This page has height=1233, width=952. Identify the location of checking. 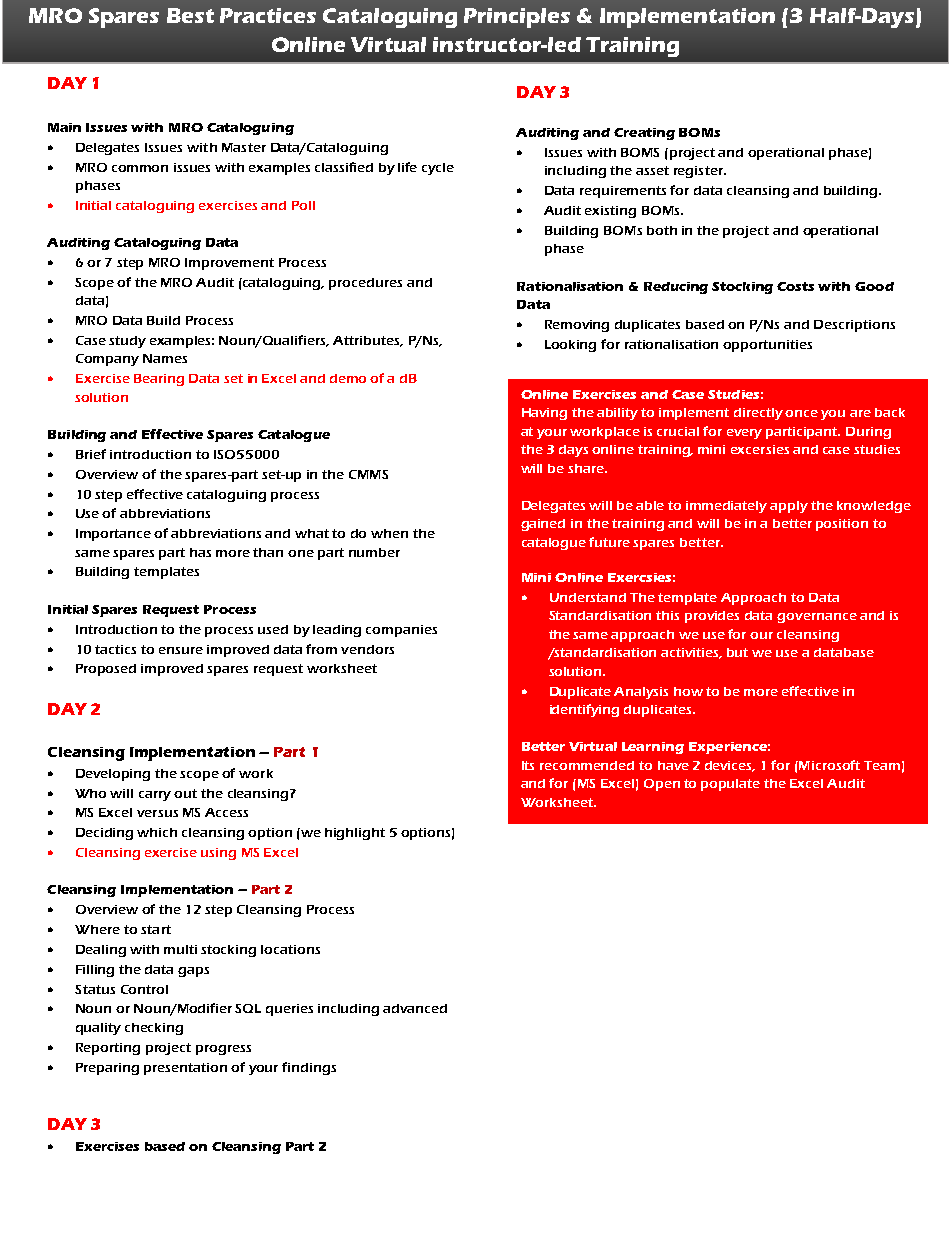
(154, 1029).
